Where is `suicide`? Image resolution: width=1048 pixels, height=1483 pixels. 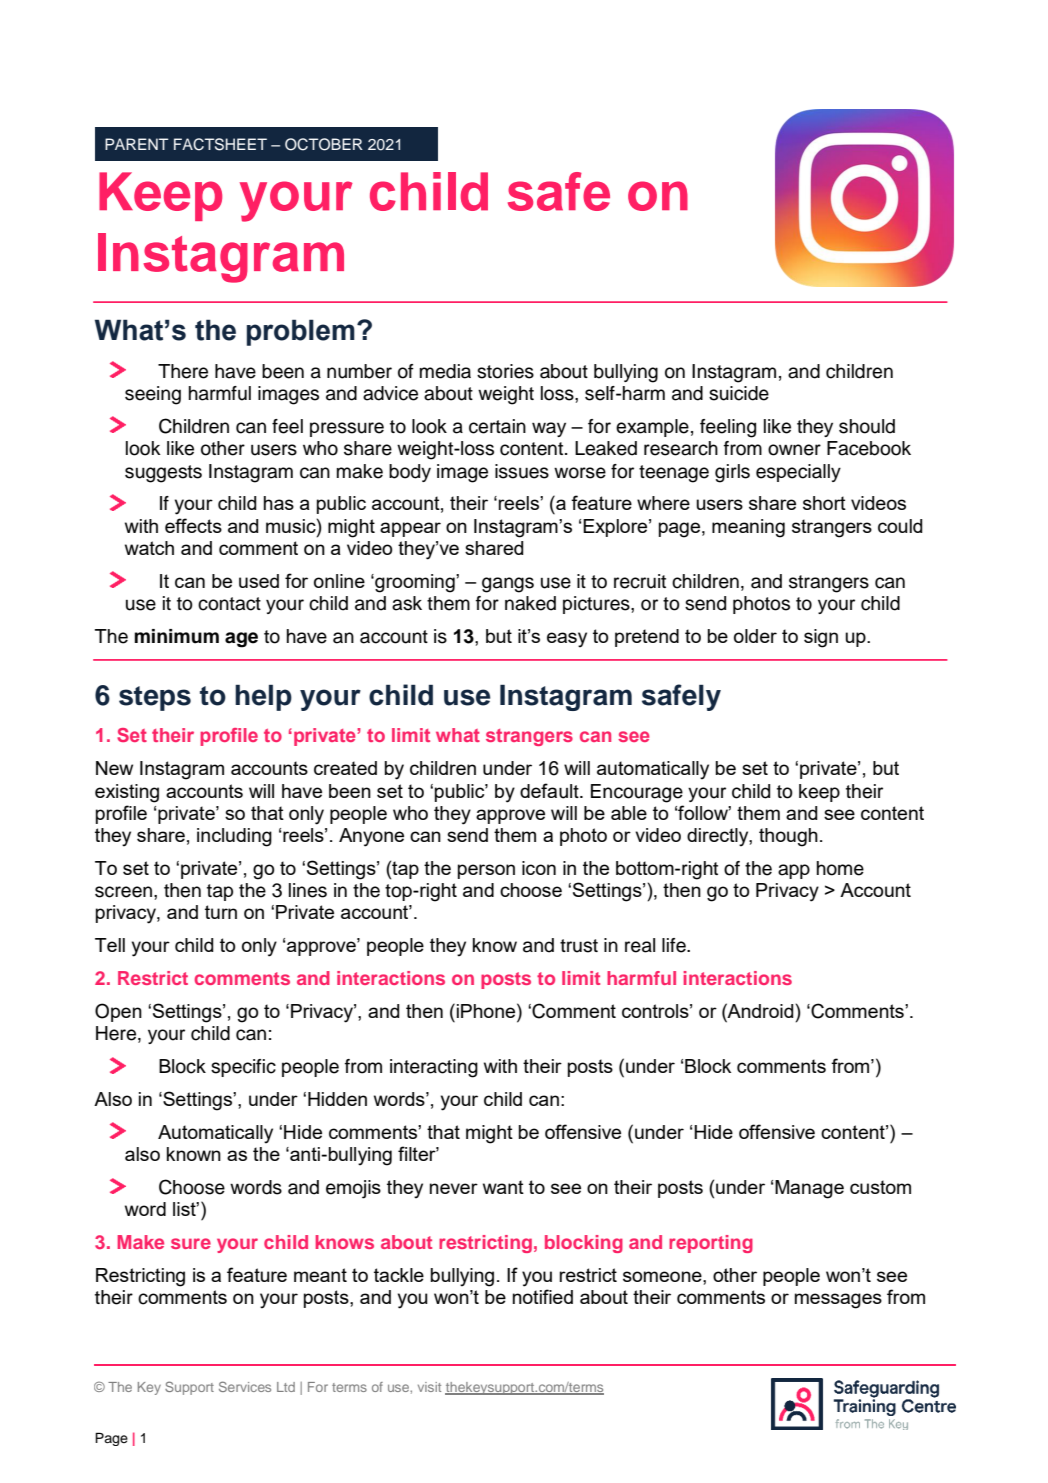 suicide is located at coordinates (739, 393).
